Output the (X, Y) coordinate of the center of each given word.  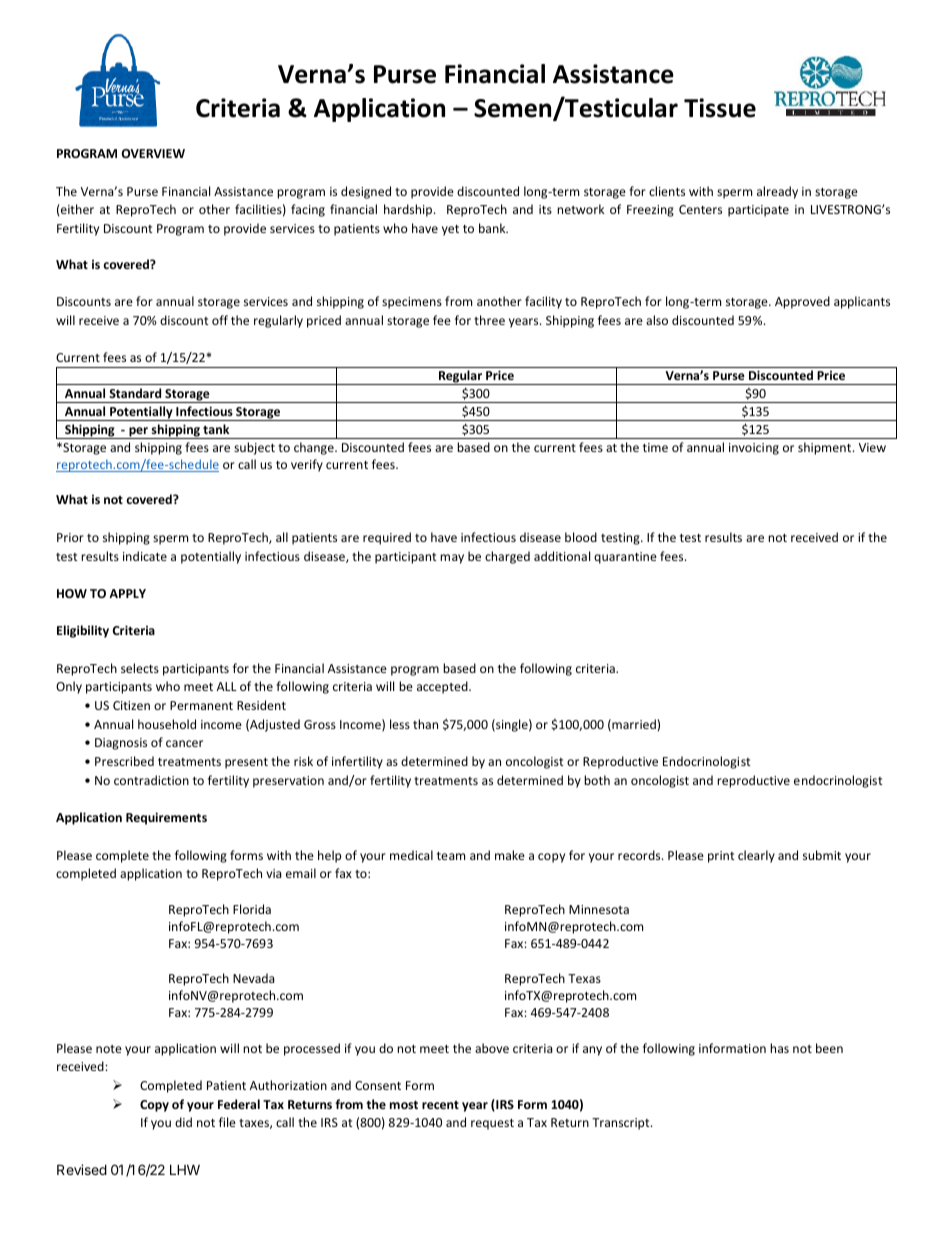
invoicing (754, 449)
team (451, 856)
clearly (756, 856)
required (387, 538)
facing (308, 210)
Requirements (166, 818)
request (492, 1124)
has (779, 1048)
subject (254, 448)
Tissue (720, 108)
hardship (409, 210)
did (183, 1122)
